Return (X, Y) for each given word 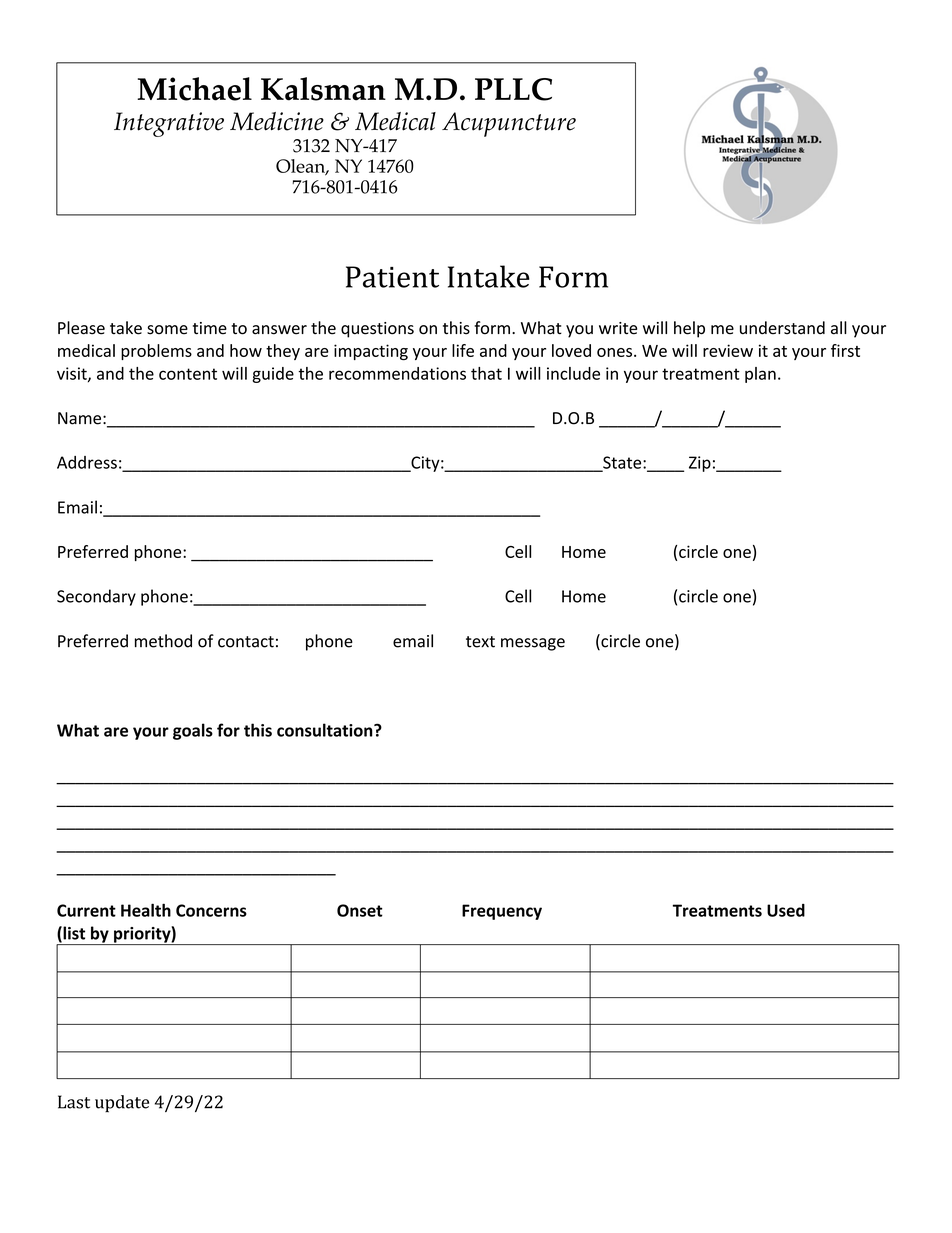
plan (760, 375)
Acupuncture (509, 124)
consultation (326, 730)
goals (193, 731)
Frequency (502, 912)
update (122, 1104)
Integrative (169, 124)
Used (786, 910)
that (486, 373)
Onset (360, 910)
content (188, 374)
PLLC (513, 89)
